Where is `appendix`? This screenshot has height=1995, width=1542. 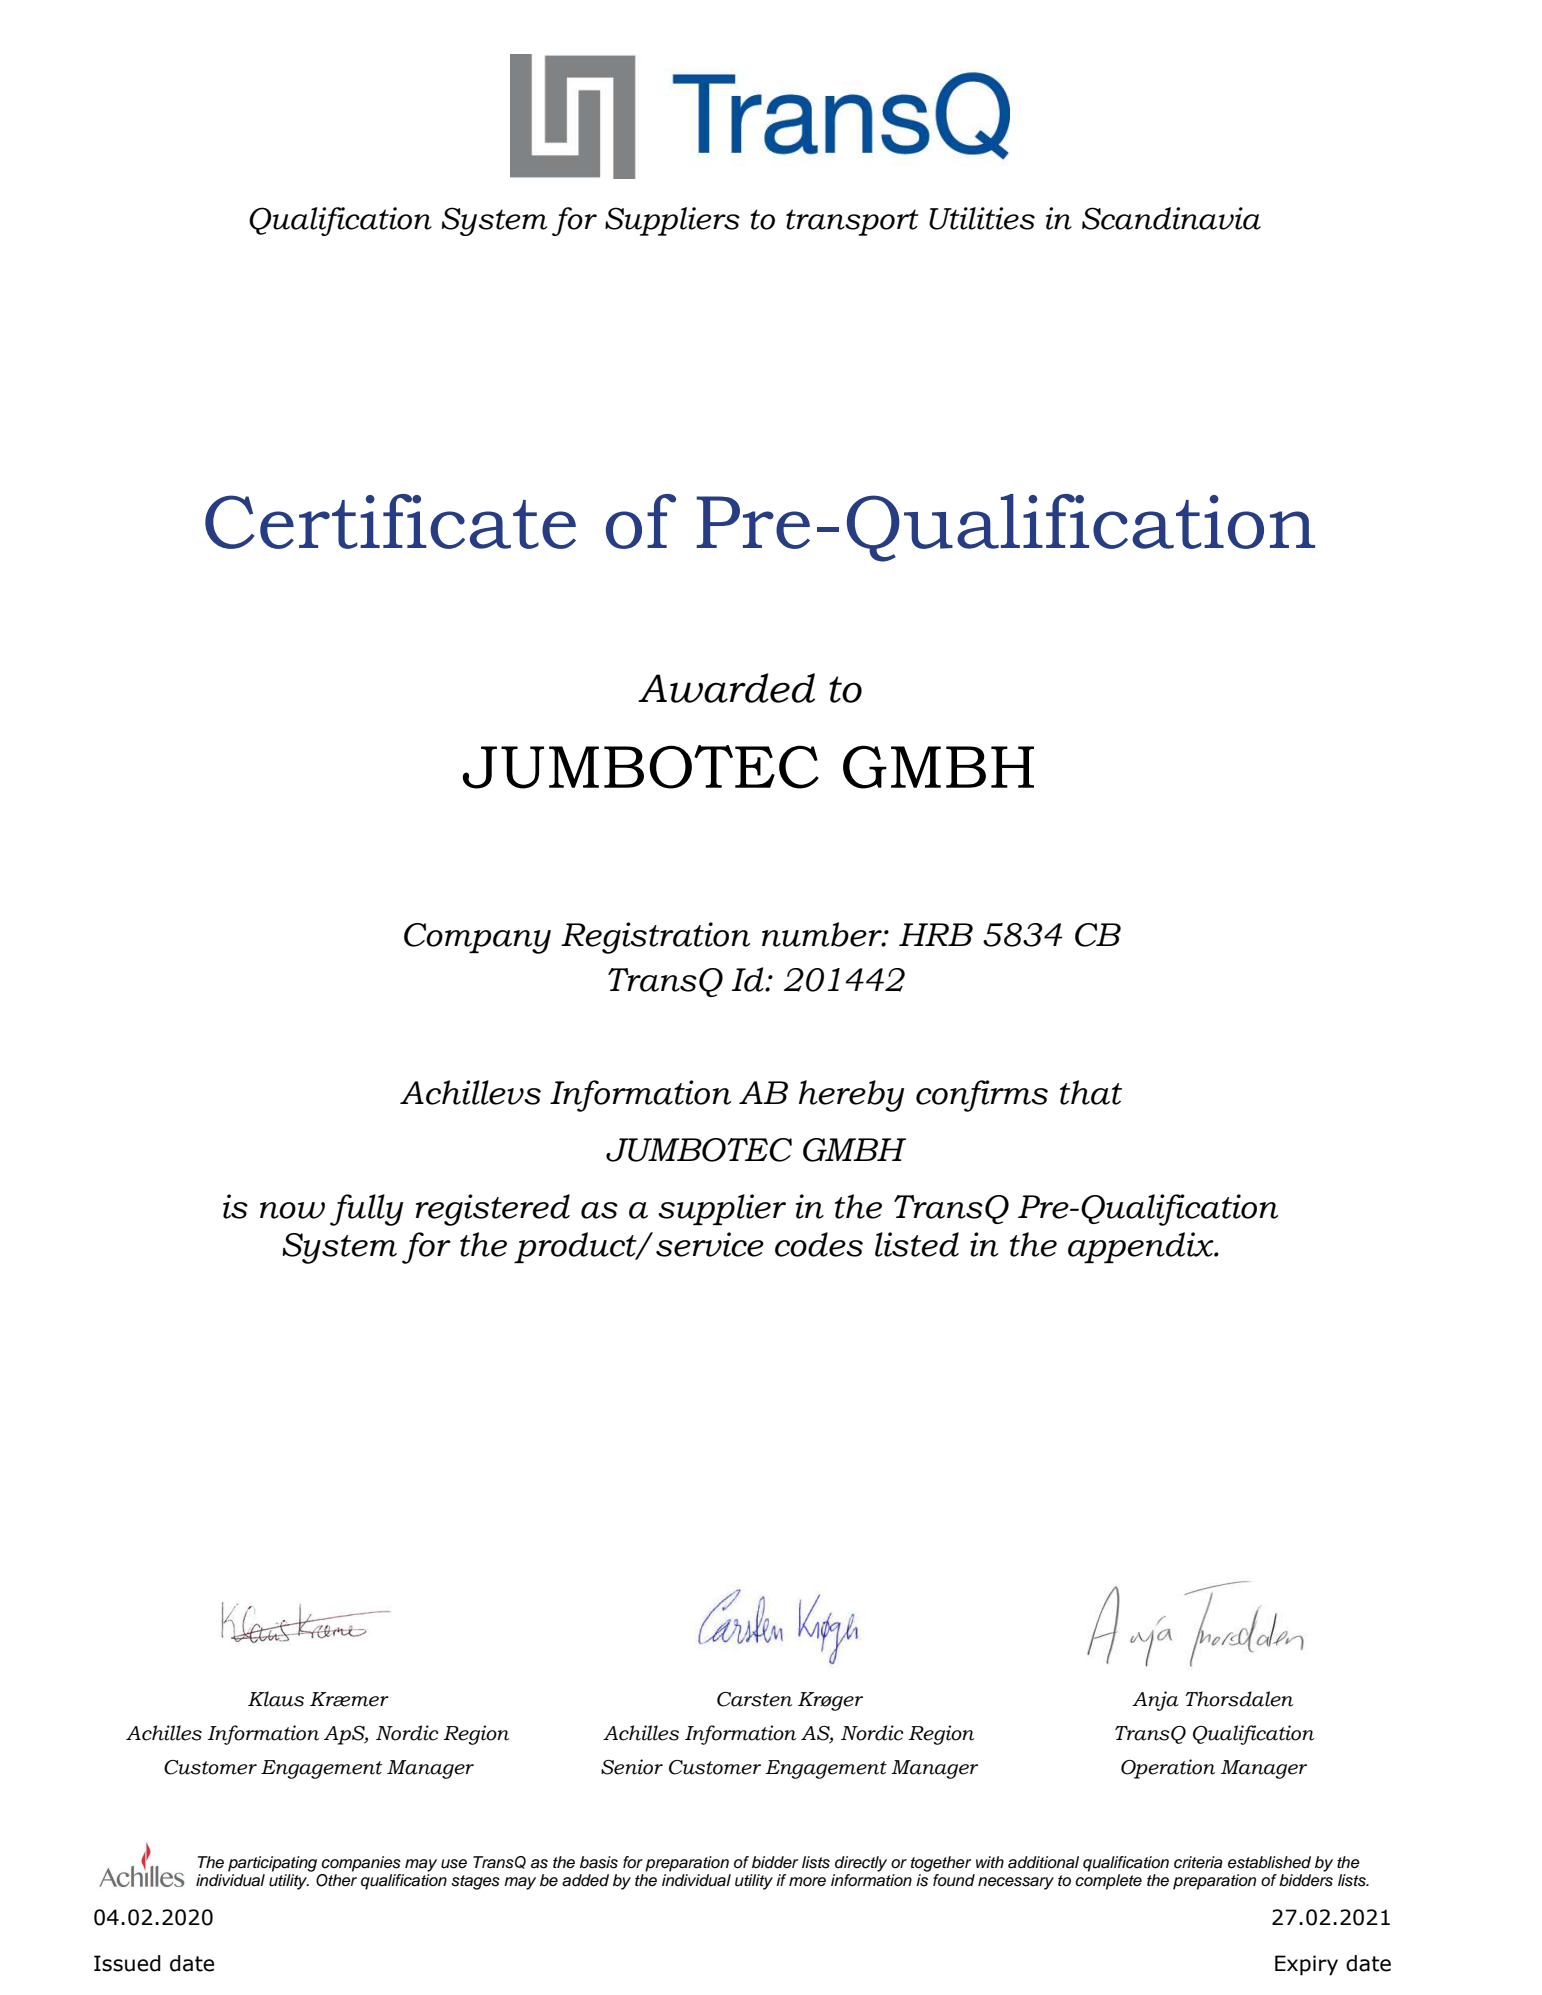 appendix is located at coordinates (1142, 1247).
